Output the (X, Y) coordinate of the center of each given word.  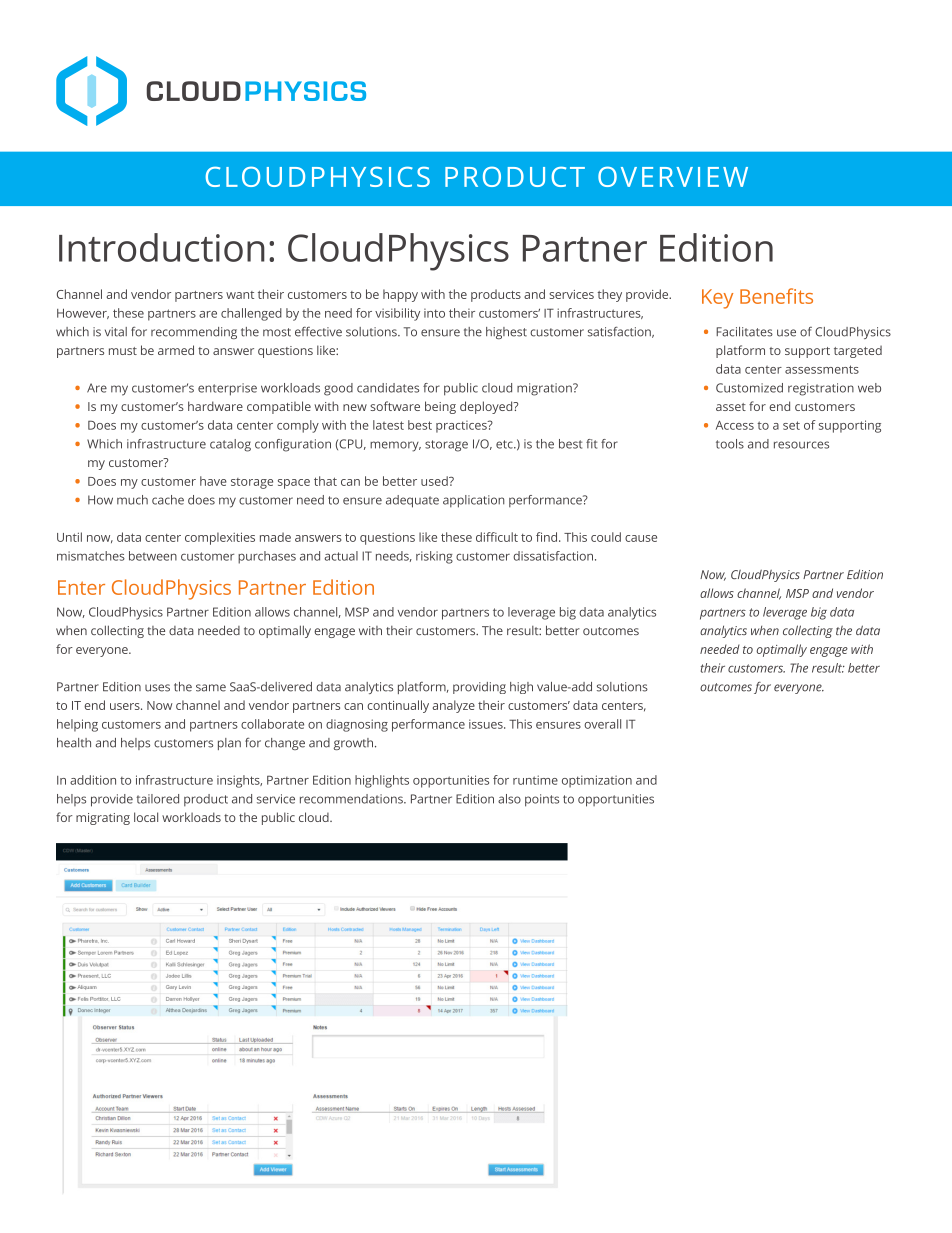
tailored (157, 799)
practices (462, 427)
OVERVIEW (673, 176)
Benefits (776, 296)
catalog (230, 445)
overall (602, 724)
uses (157, 688)
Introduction (162, 247)
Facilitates (744, 332)
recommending (194, 333)
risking (434, 557)
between (153, 556)
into (434, 313)
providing (479, 688)
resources (801, 445)
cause (641, 538)
